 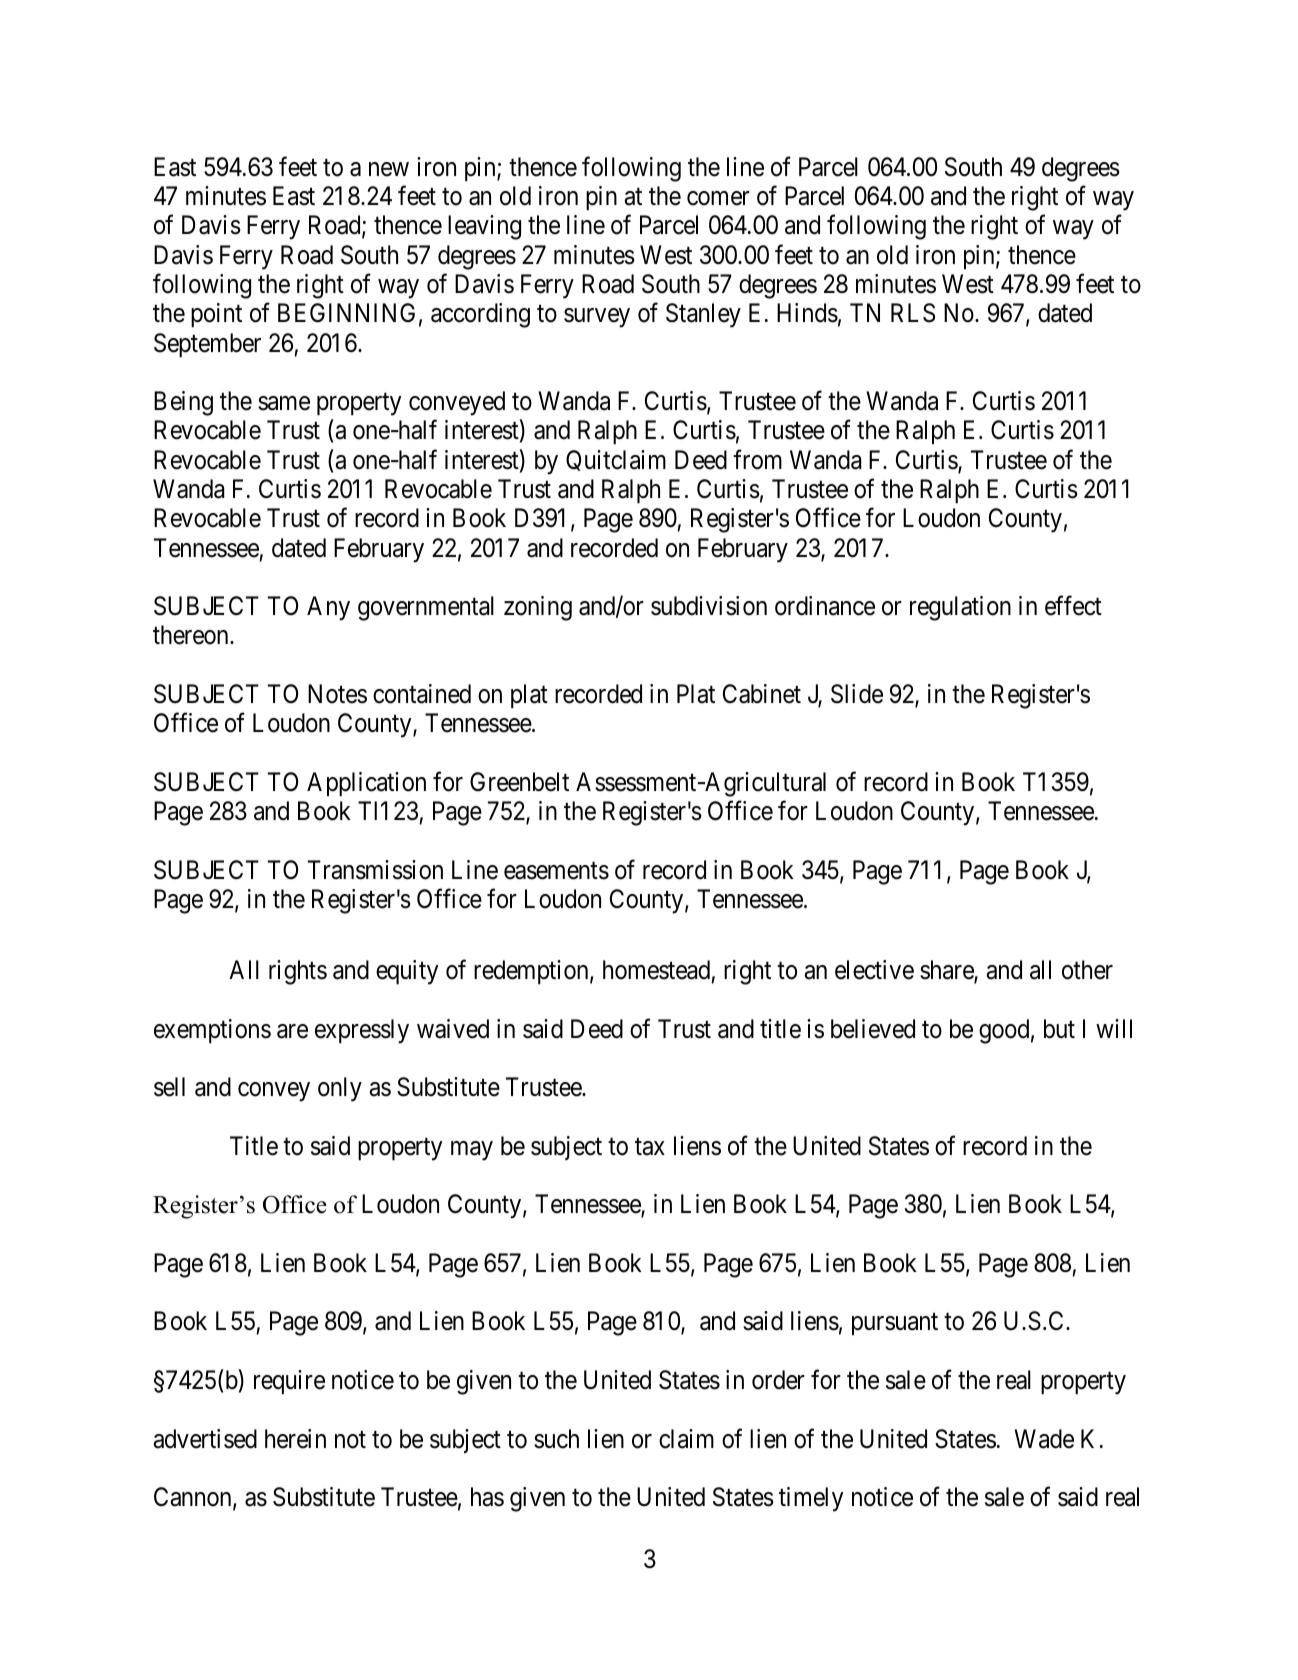 I want to click on such, so click(x=556, y=1439).
